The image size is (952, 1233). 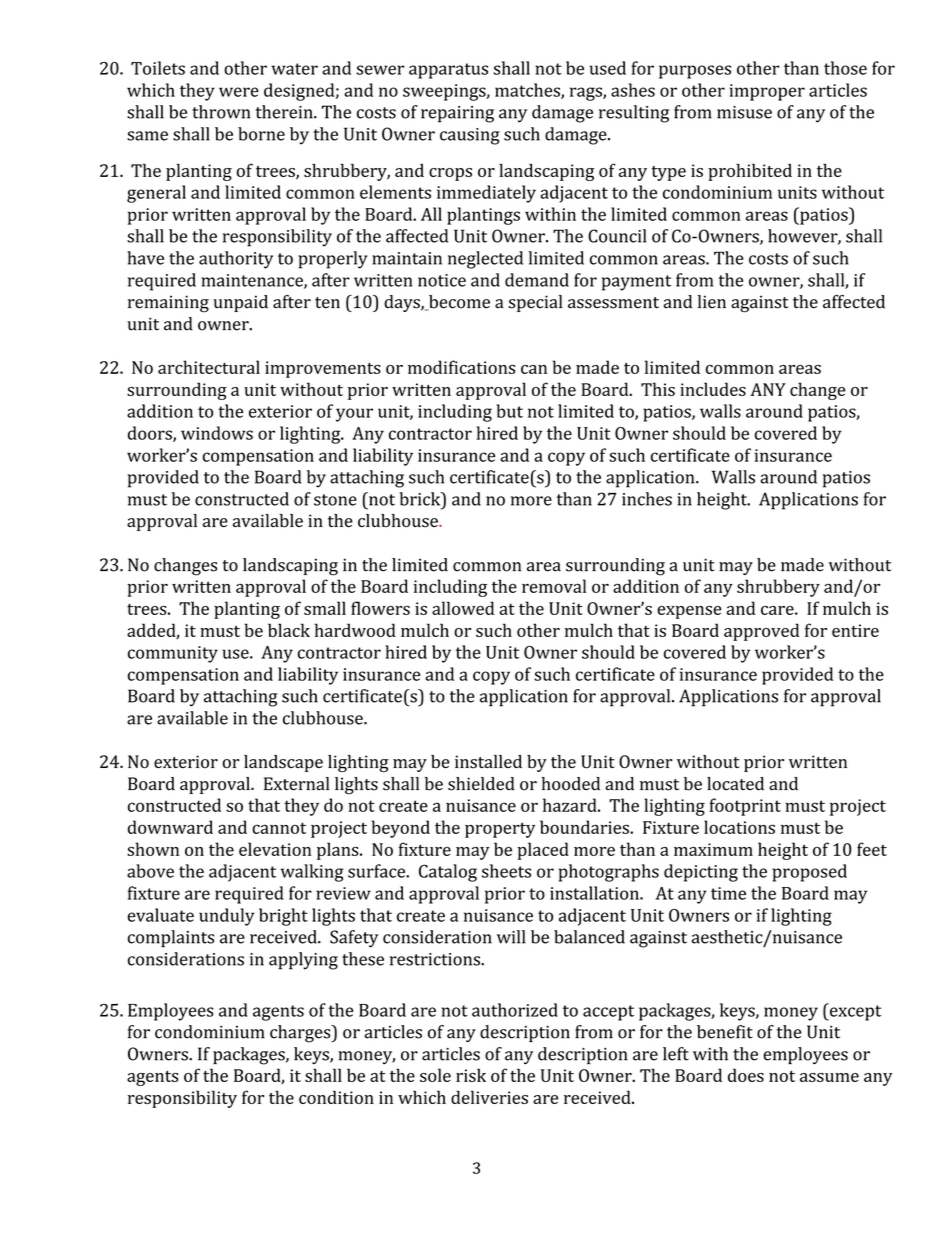 I want to click on lien, so click(x=712, y=302).
